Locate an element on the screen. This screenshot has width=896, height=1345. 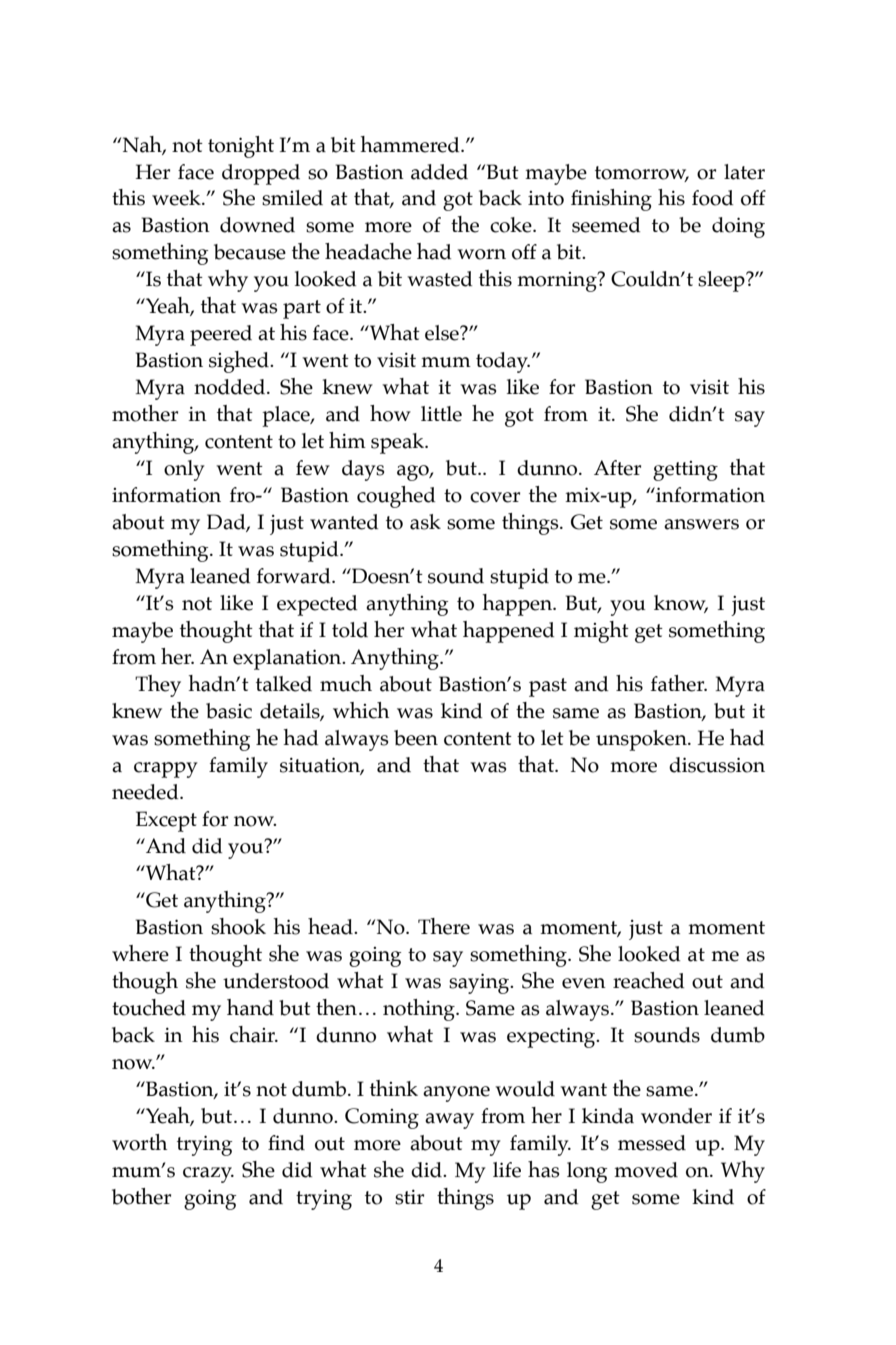
ask is located at coordinates (425, 522).
